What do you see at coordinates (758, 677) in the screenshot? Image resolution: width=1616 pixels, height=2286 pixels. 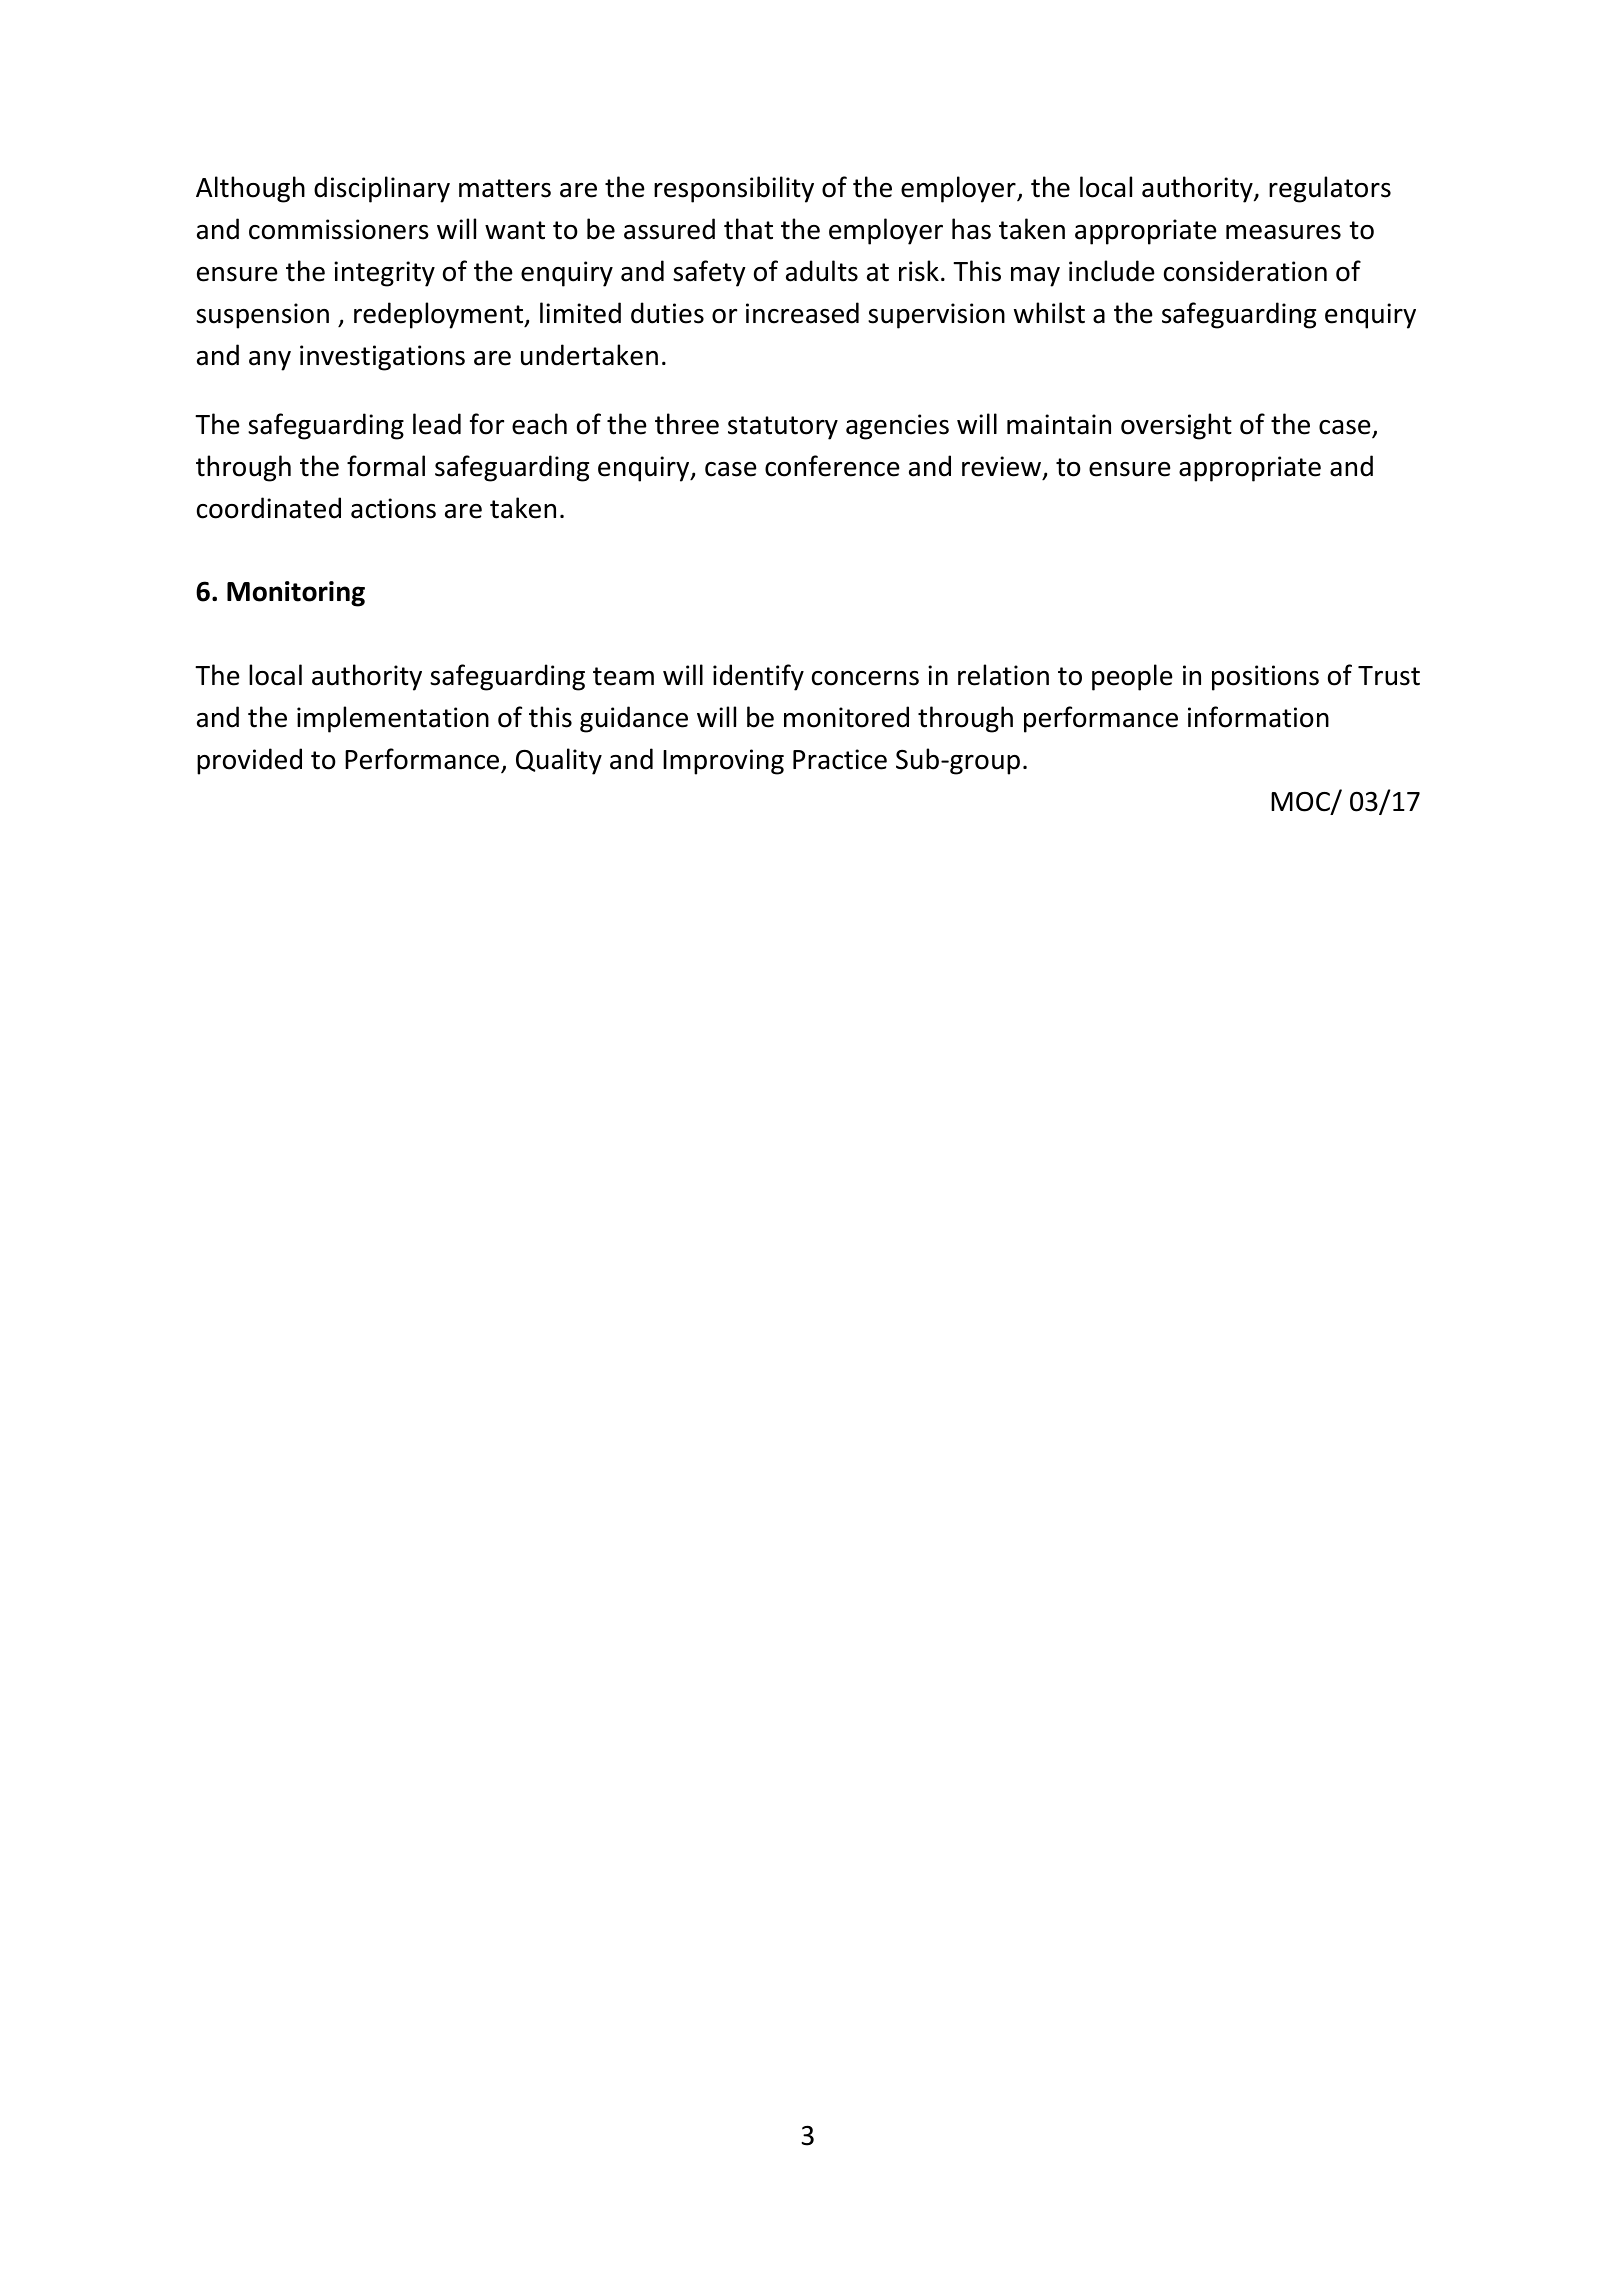 I see `identify` at bounding box center [758, 677].
